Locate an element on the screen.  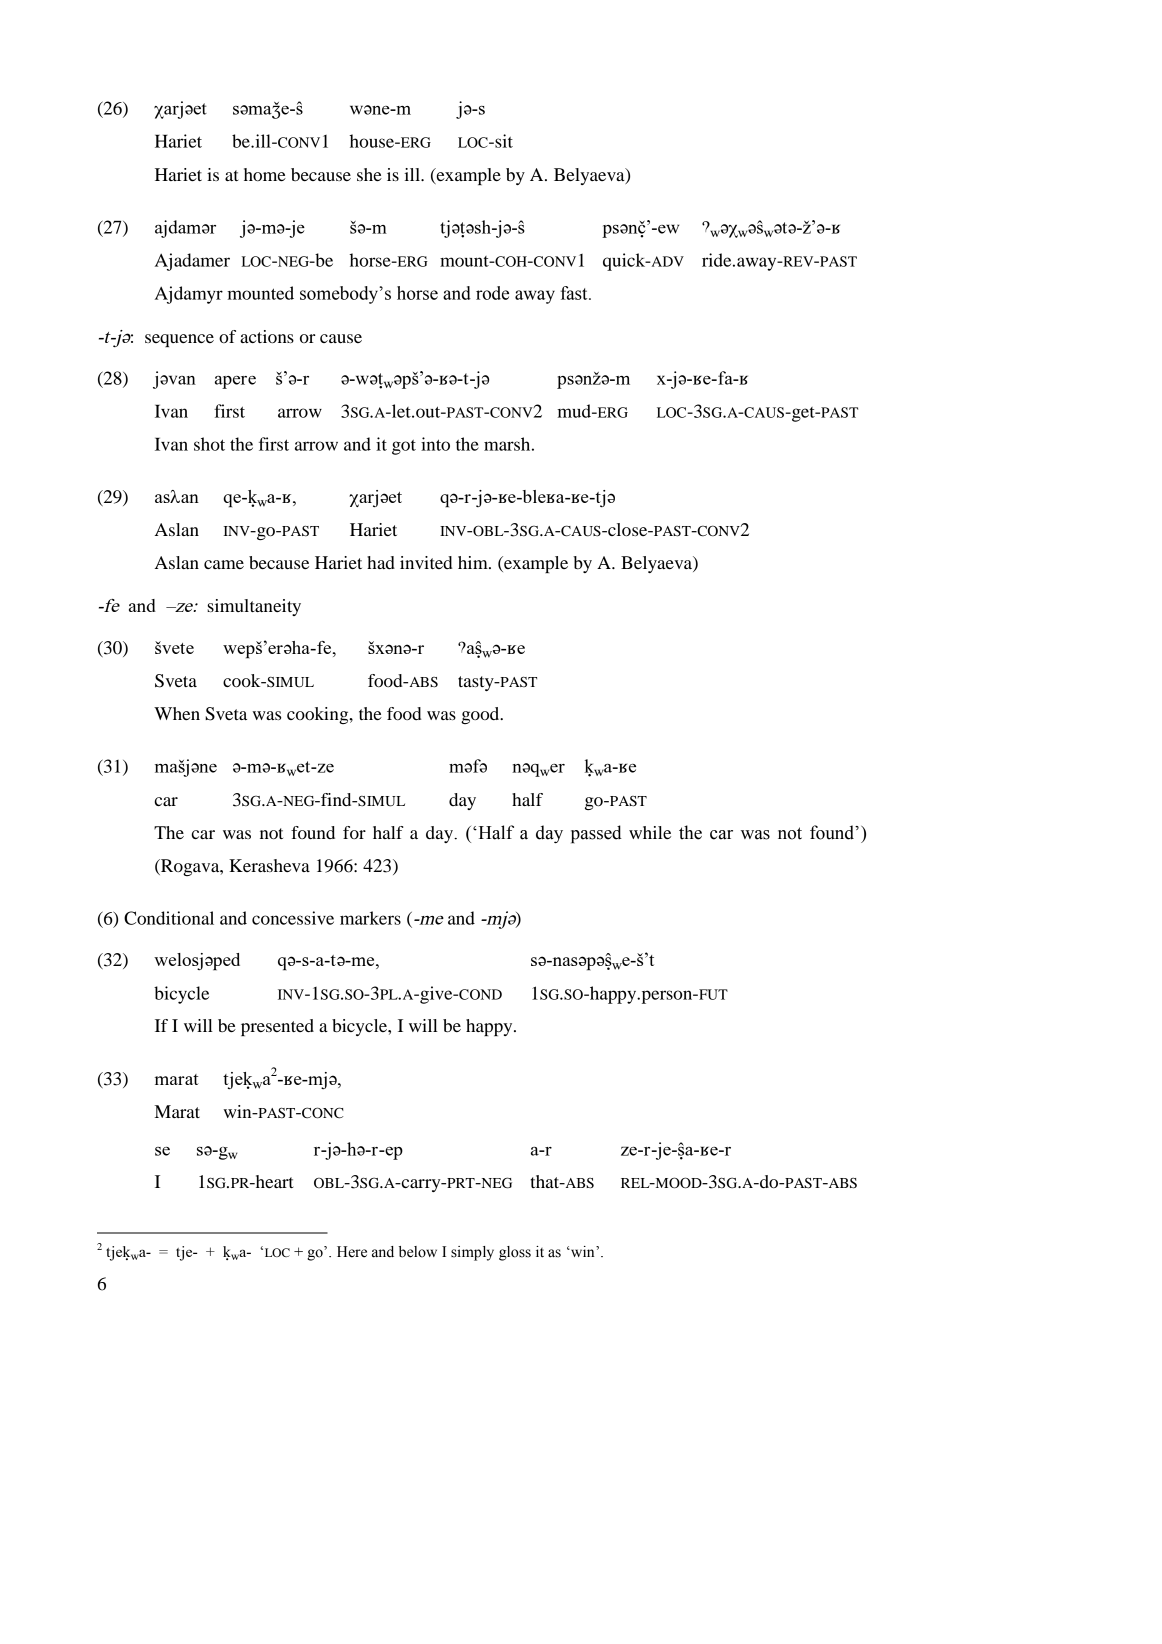
markers is located at coordinates (370, 918).
